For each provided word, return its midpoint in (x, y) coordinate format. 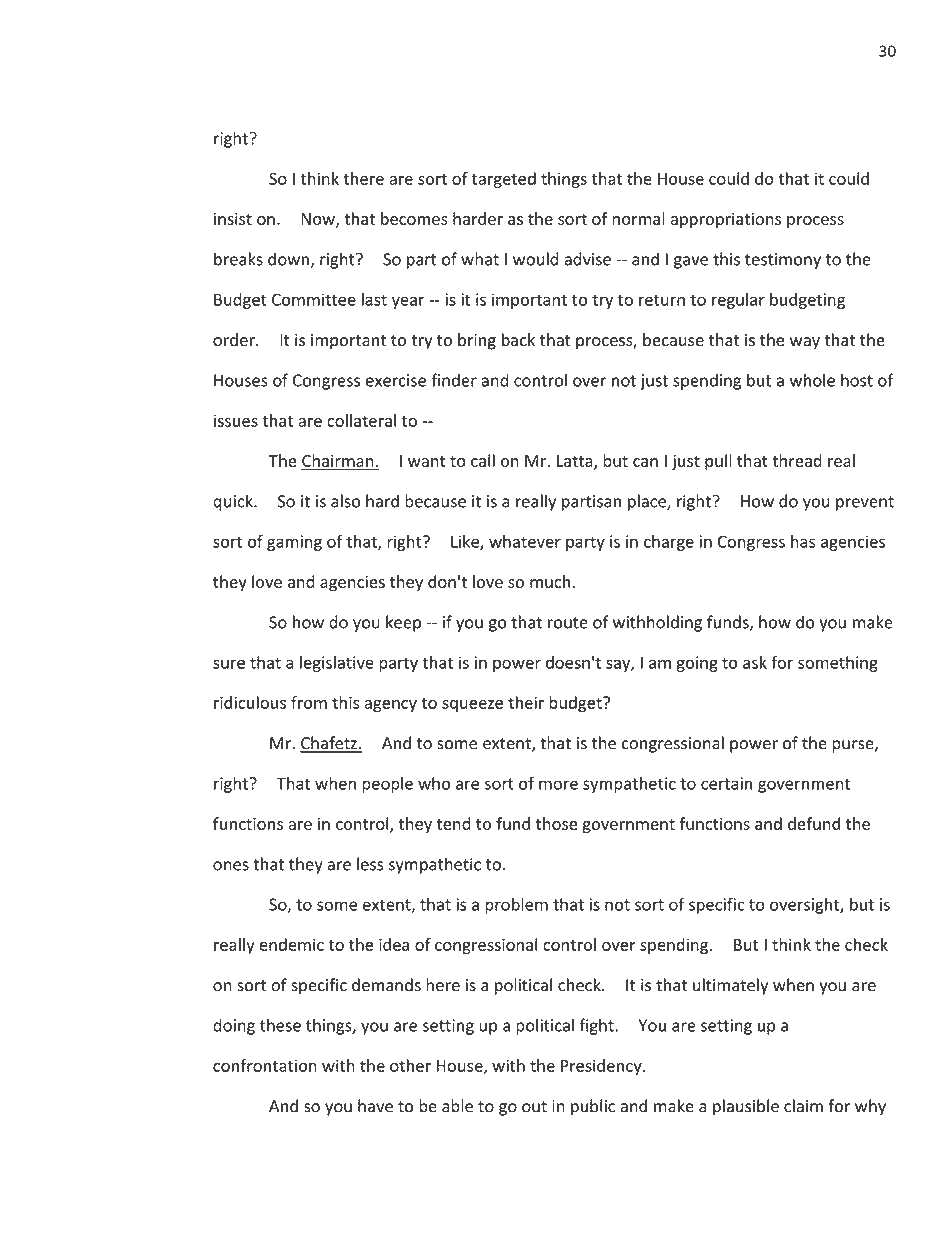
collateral (361, 420)
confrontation (265, 1065)
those (556, 823)
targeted (504, 180)
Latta (576, 462)
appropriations (726, 220)
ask (755, 662)
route (568, 623)
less (370, 864)
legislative (337, 664)
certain (726, 783)
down (288, 259)
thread (797, 460)
